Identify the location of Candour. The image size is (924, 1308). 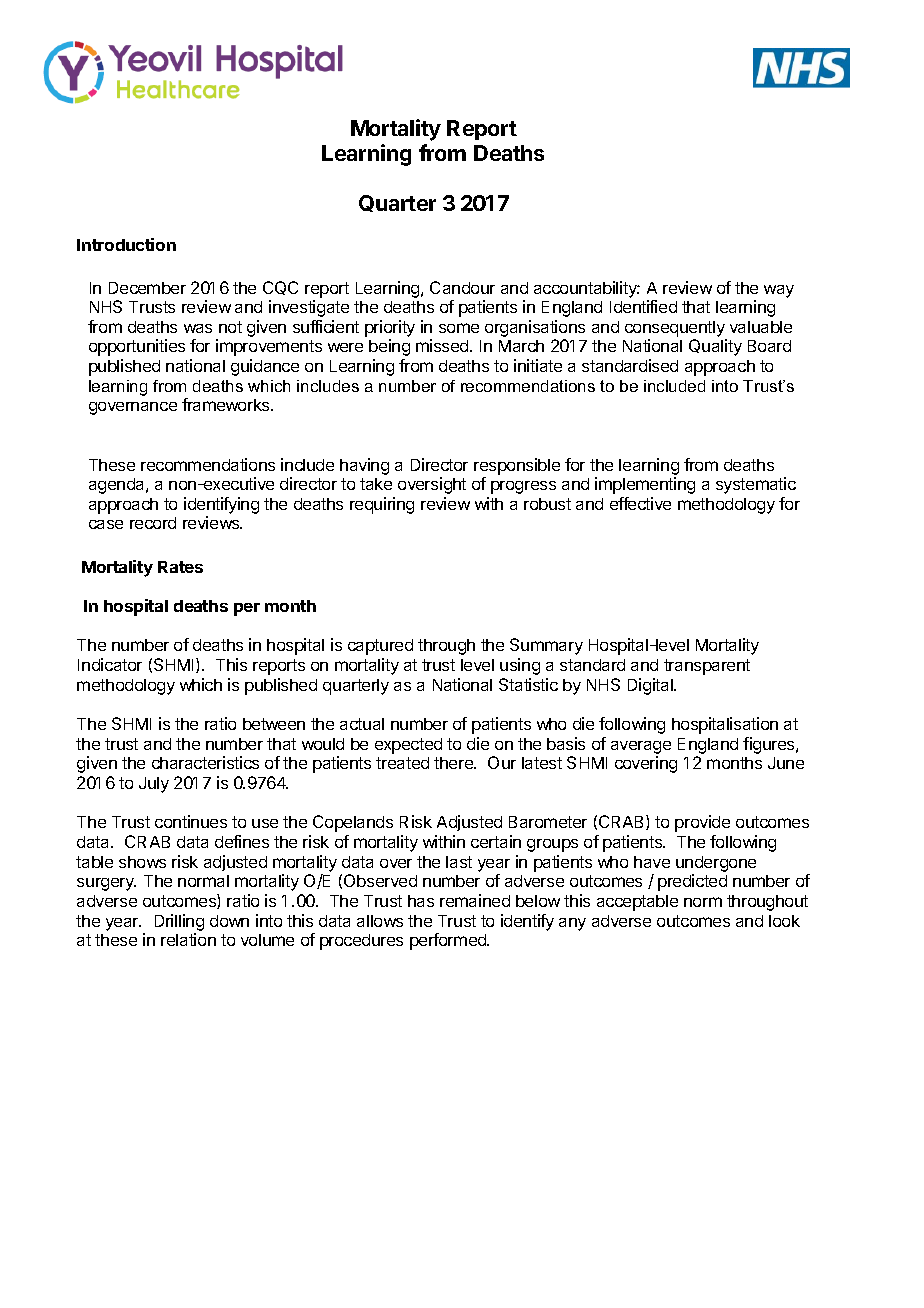
(462, 287).
